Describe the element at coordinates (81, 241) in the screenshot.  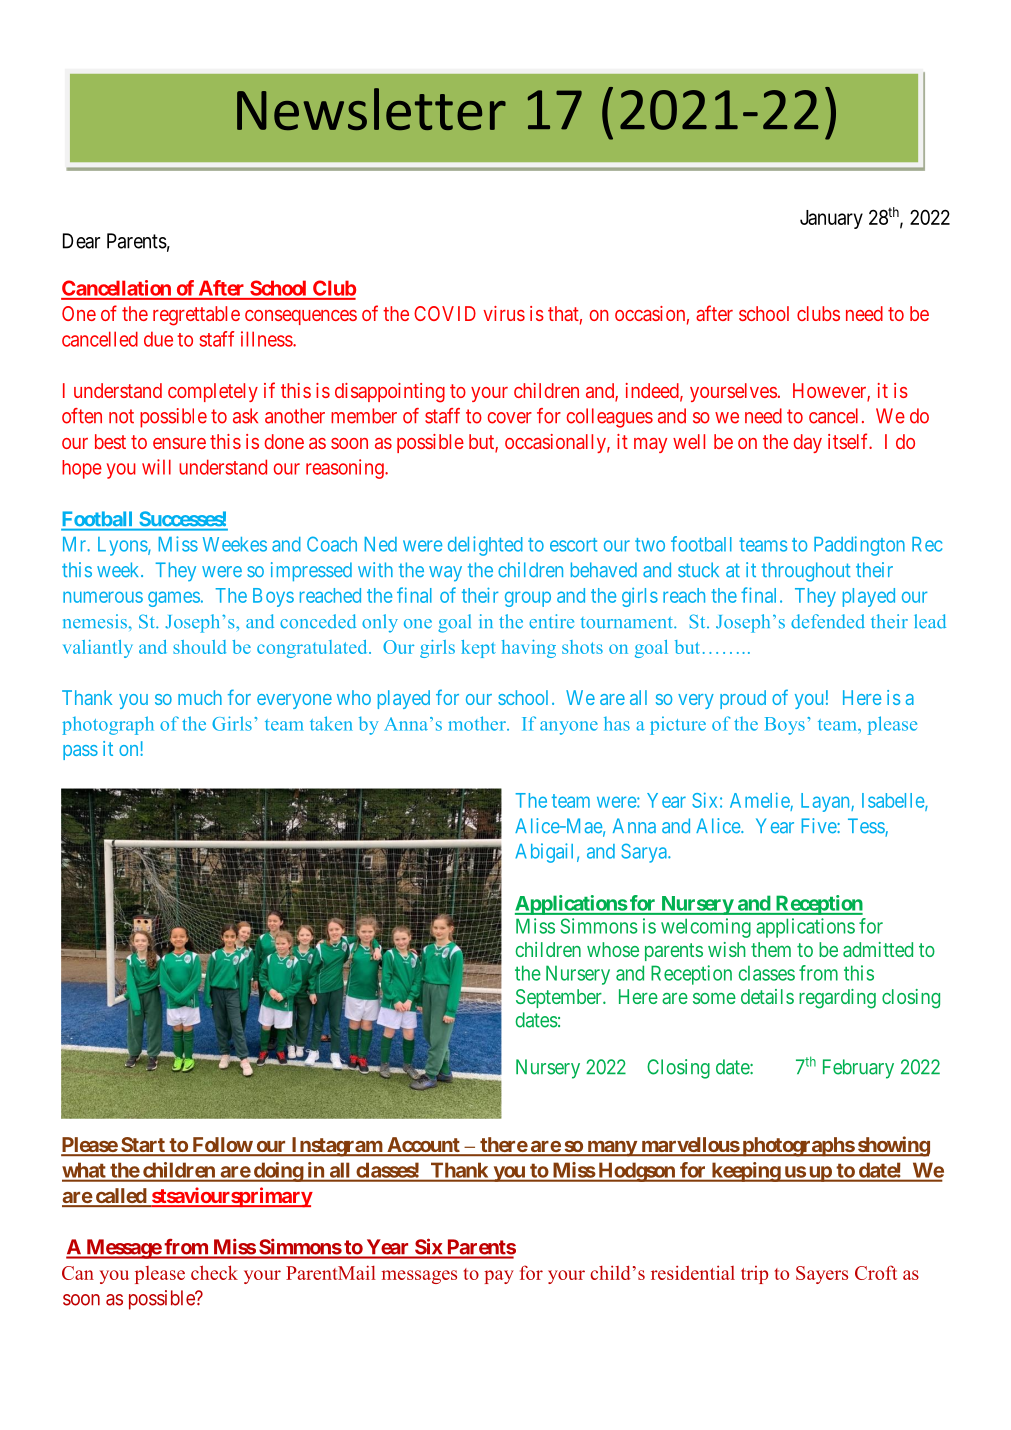
I see `Dear` at that location.
